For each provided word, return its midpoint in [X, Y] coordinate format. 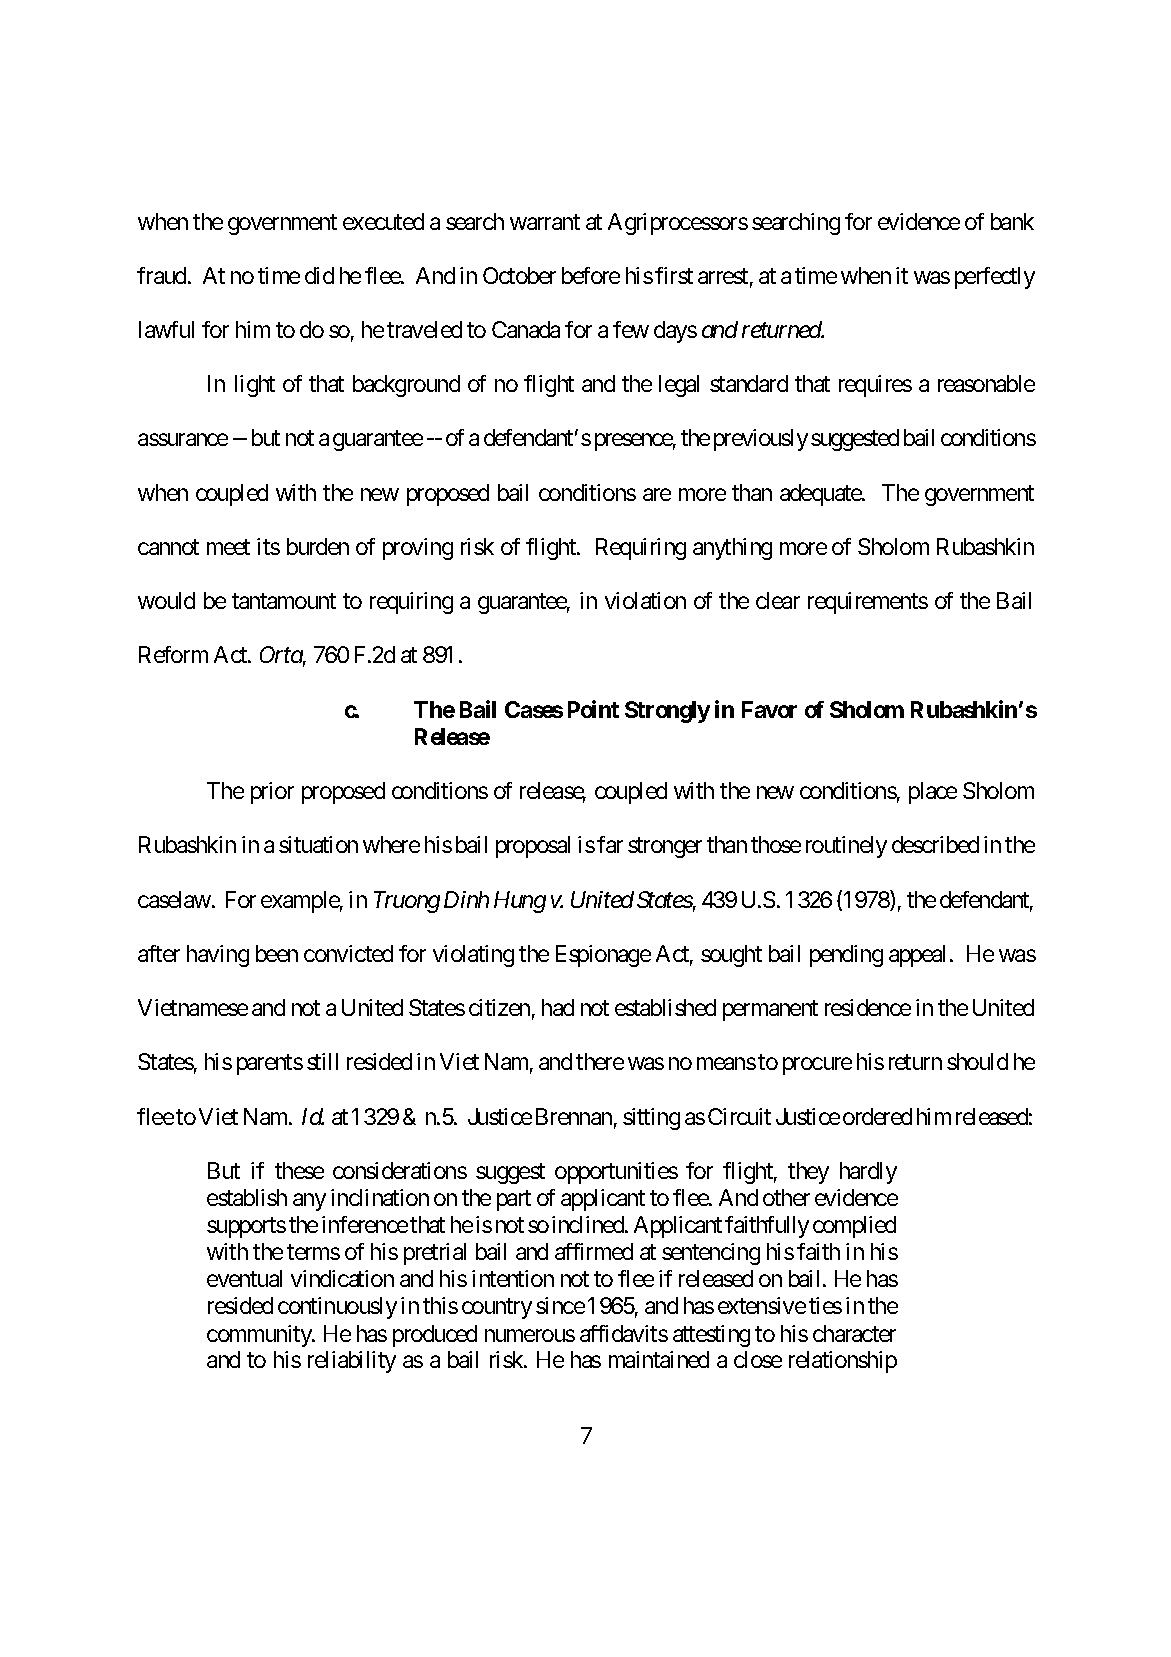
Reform [173, 654]
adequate [821, 495]
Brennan [574, 1116]
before [591, 275]
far [610, 844]
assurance [183, 440]
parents [270, 1065]
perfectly [995, 278]
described [935, 844]
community [260, 1336]
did [319, 275]
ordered [877, 1116]
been [277, 953]
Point [593, 709]
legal [679, 386]
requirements [868, 603]
